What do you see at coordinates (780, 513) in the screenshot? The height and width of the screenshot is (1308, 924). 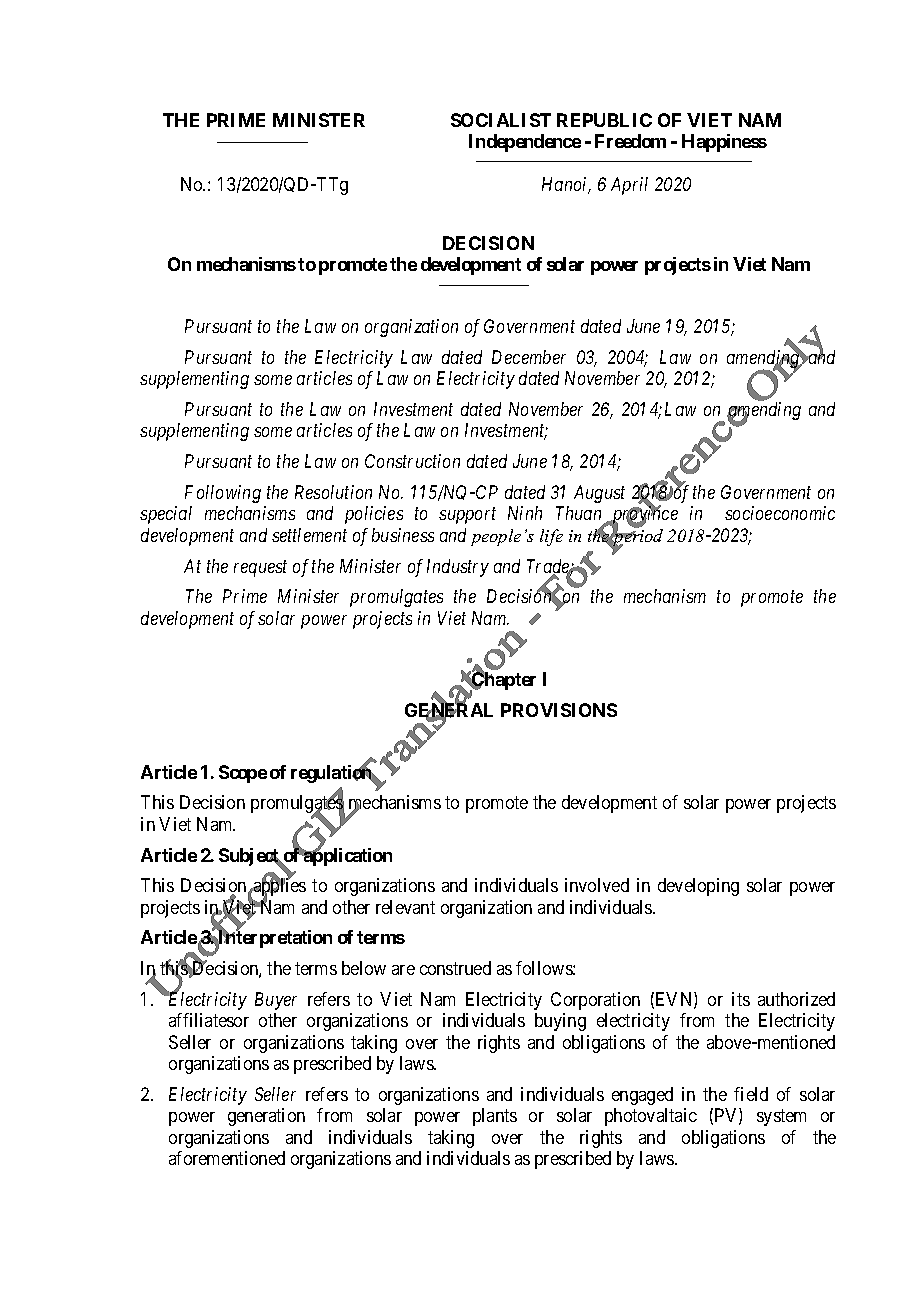 I see `socioeconomic` at bounding box center [780, 513].
